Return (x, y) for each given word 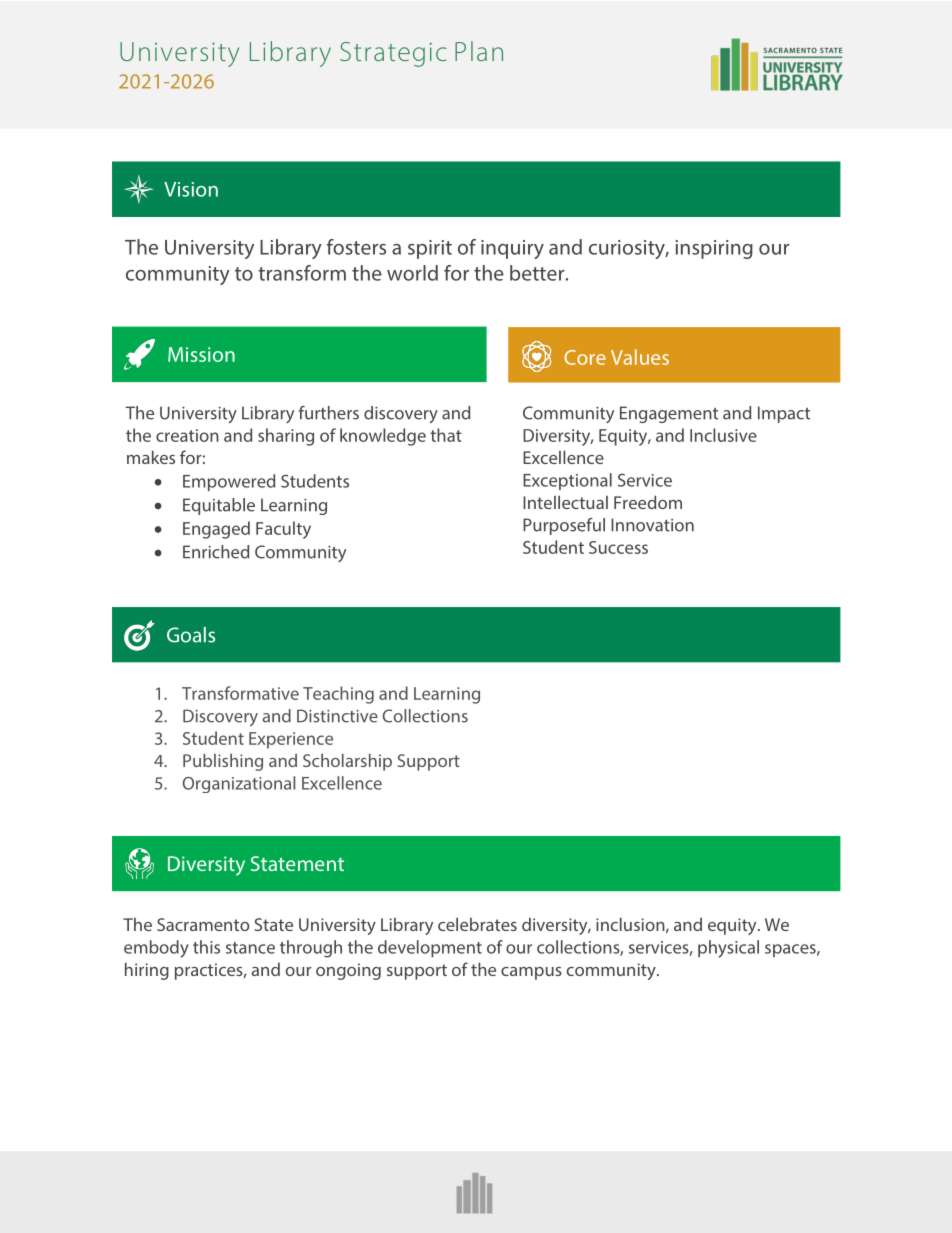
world (412, 273)
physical (728, 949)
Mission (201, 354)
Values (640, 357)
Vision (191, 189)
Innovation (652, 525)
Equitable (219, 506)
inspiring (714, 249)
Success (618, 547)
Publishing (223, 762)
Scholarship (347, 762)
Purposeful (564, 526)
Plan (479, 51)
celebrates (477, 924)
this (206, 947)
